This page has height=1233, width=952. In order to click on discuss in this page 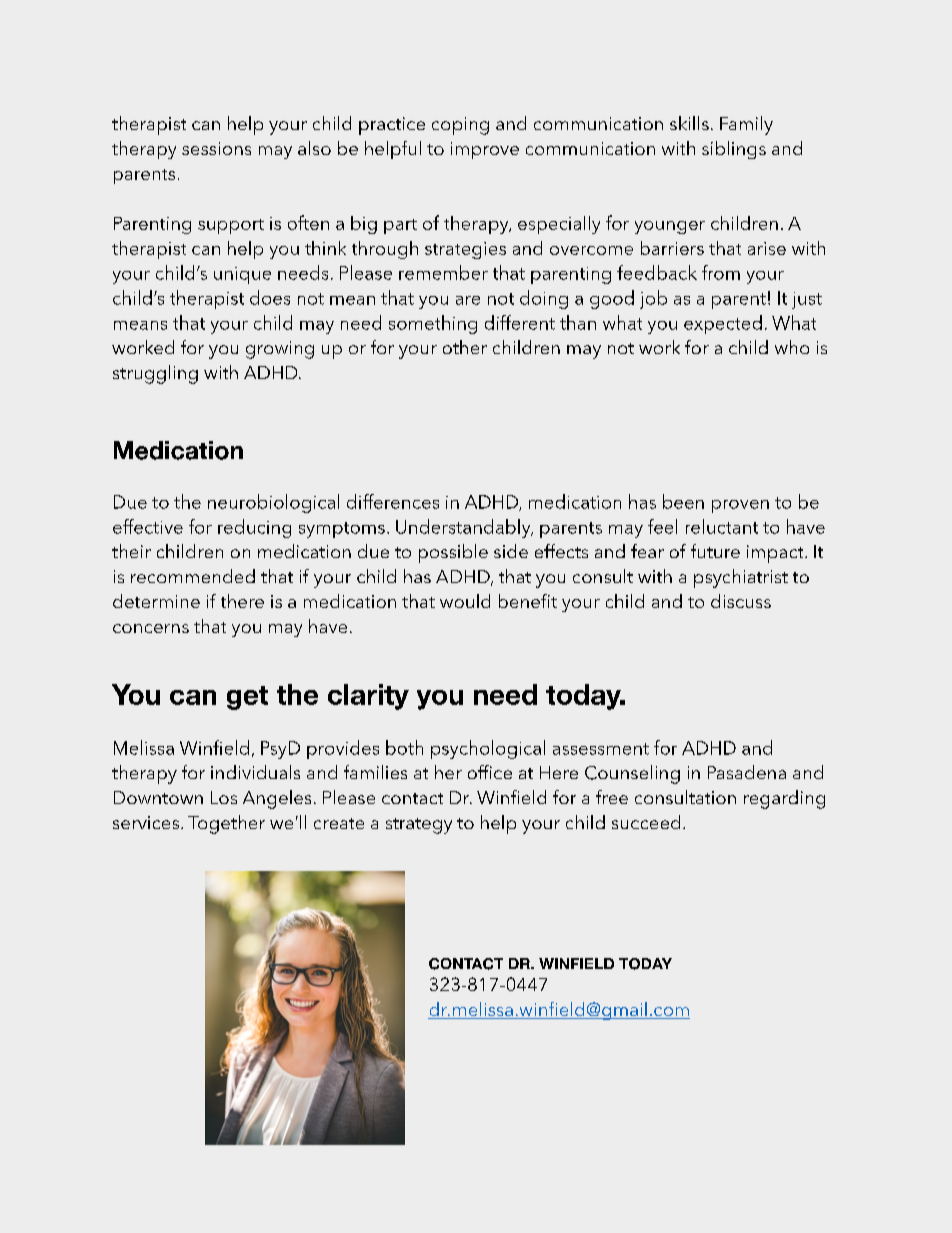, I will do `click(741, 601)`.
